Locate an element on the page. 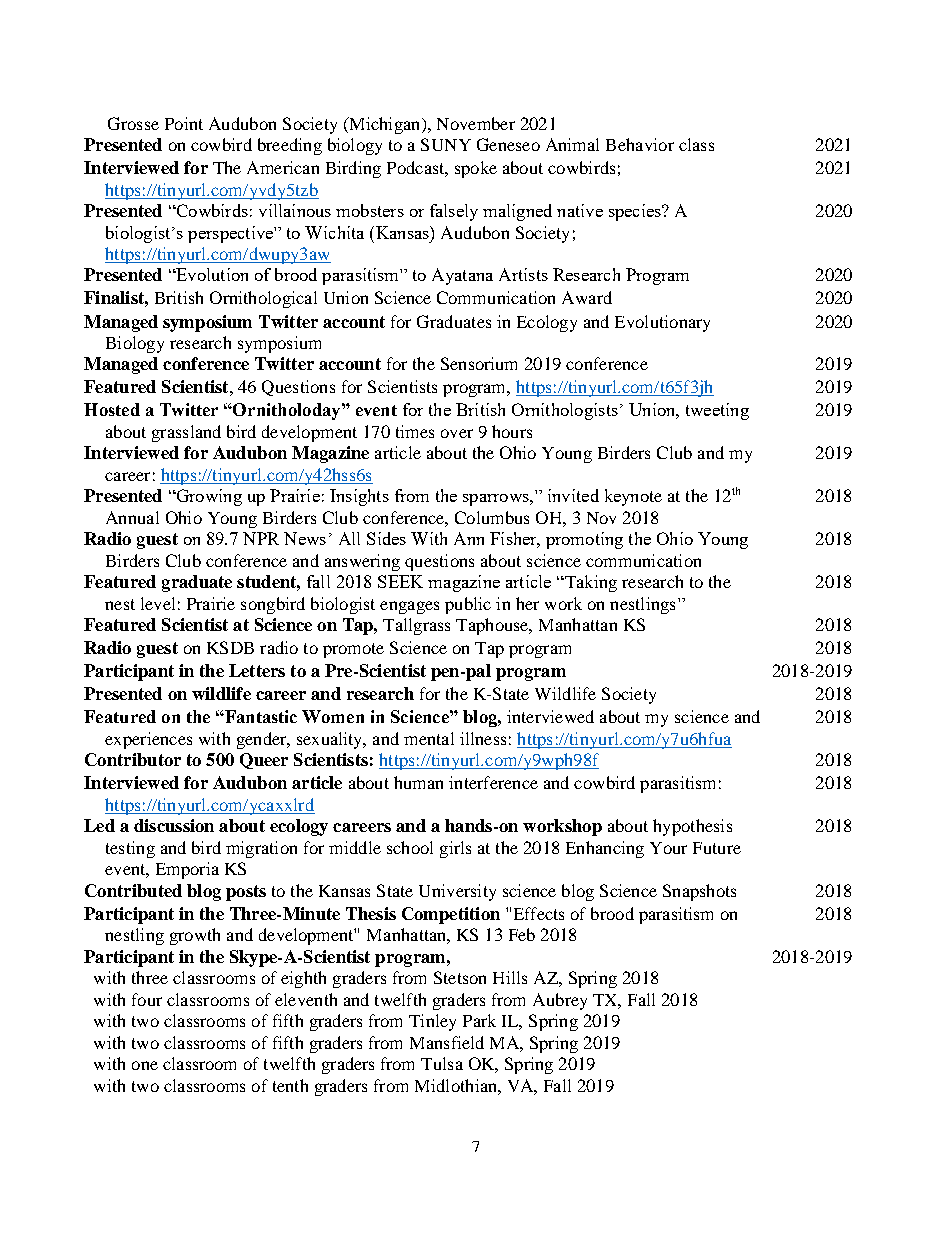  one is located at coordinates (145, 1065).
